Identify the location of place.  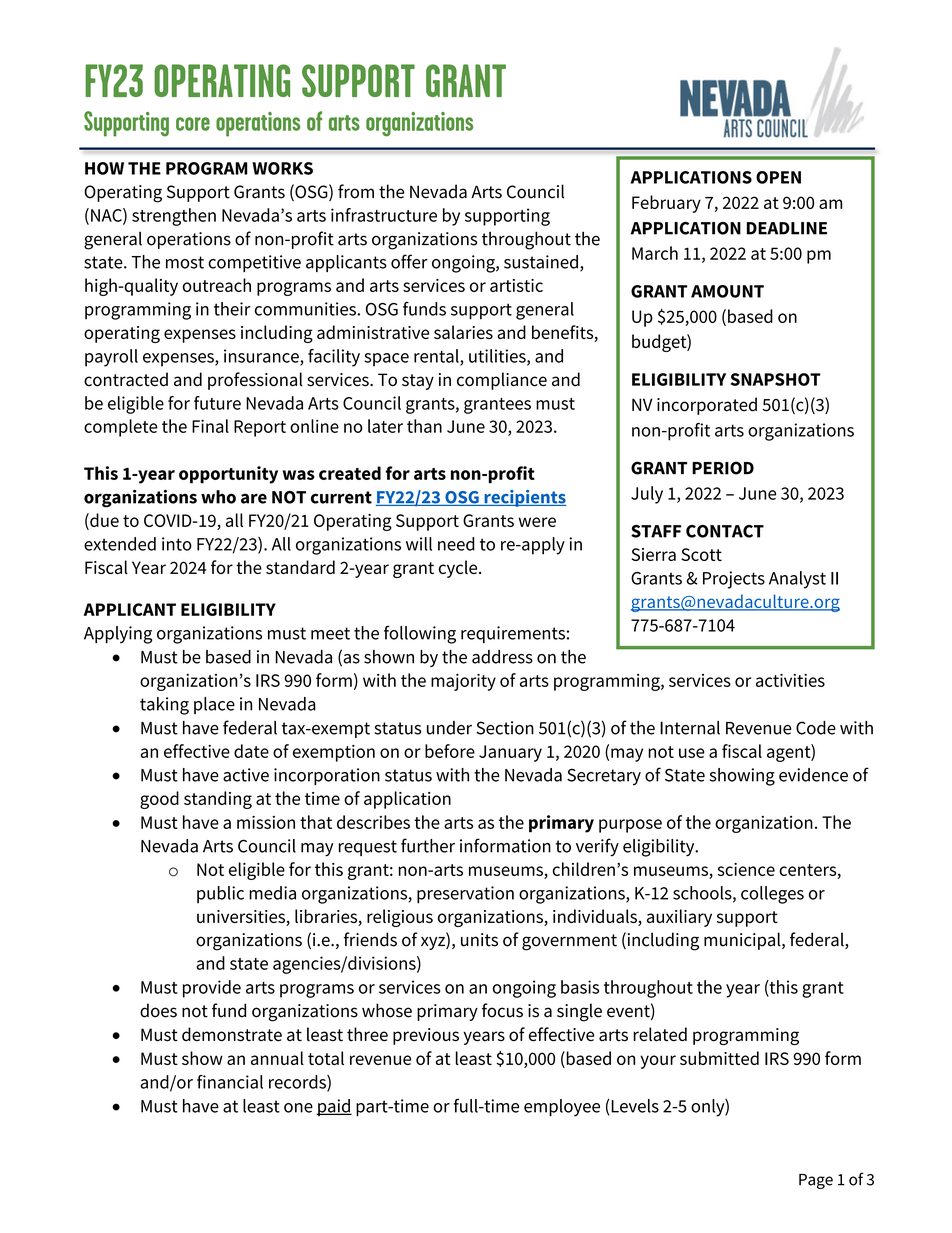
(214, 705).
